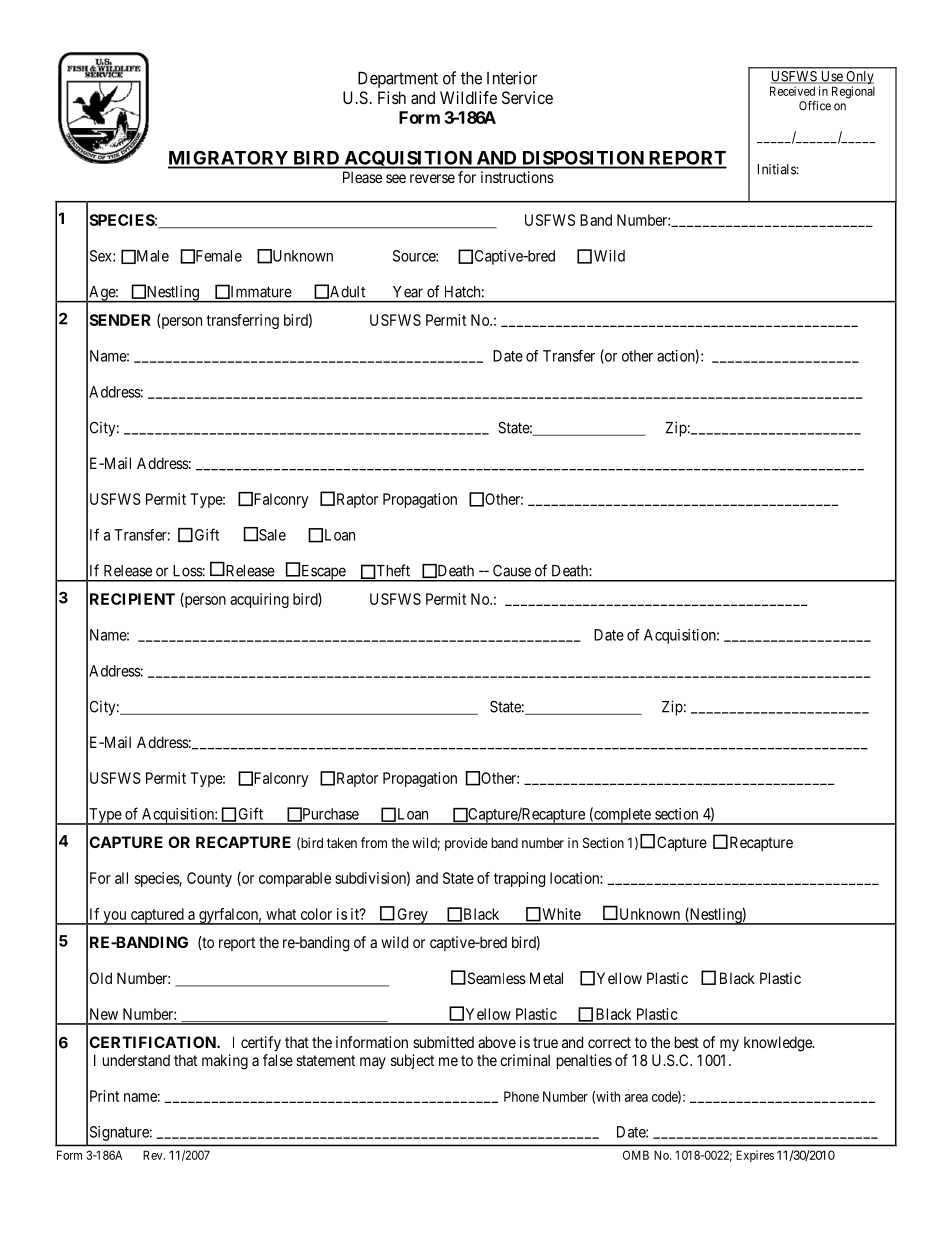 This image has width=952, height=1233. Describe the element at coordinates (408, 292) in the image. I see `Year` at that location.
